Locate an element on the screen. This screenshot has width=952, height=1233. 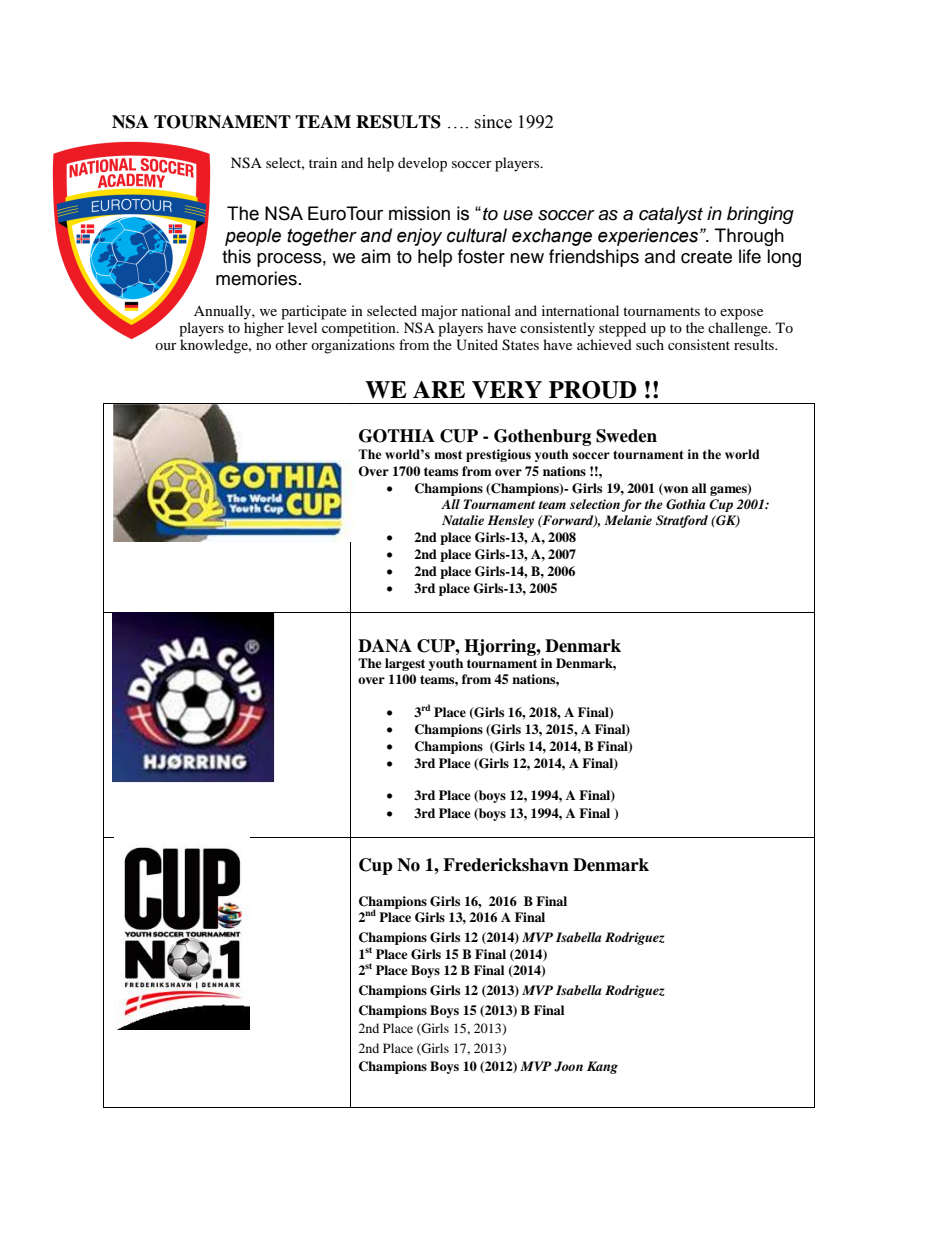
Stratford is located at coordinates (682, 521).
